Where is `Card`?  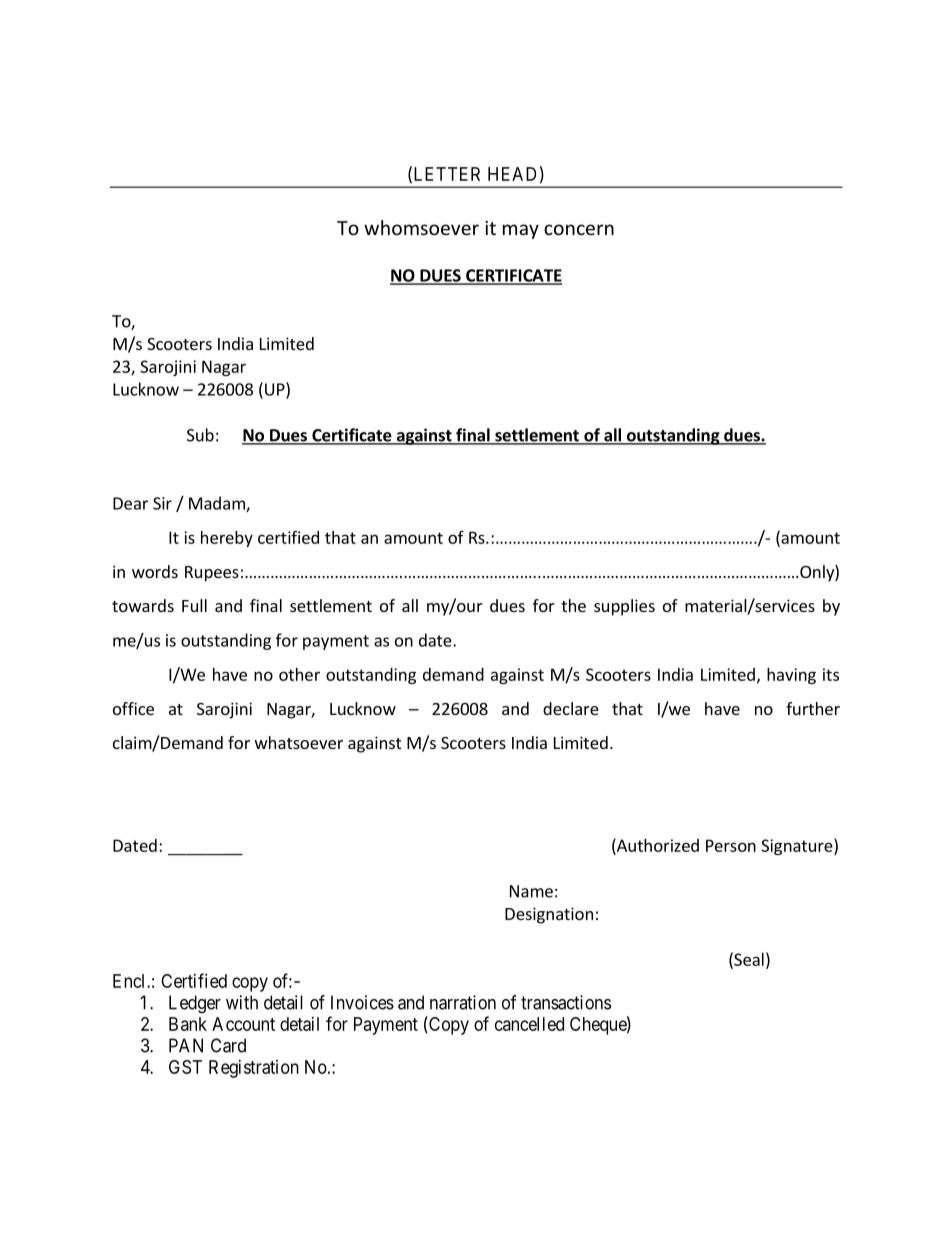 Card is located at coordinates (228, 1045).
